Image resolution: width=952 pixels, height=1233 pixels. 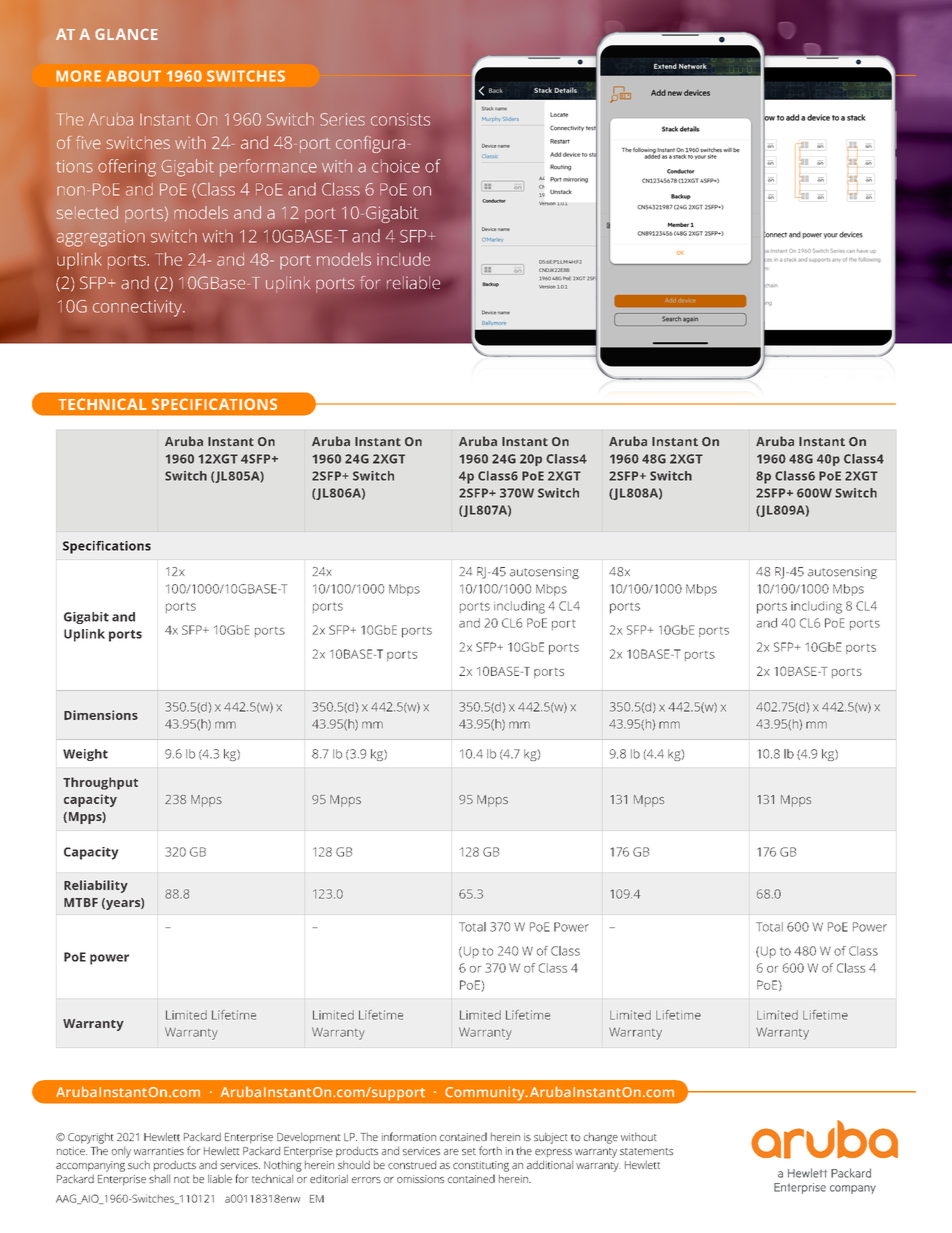 I want to click on include, so click(x=403, y=259).
